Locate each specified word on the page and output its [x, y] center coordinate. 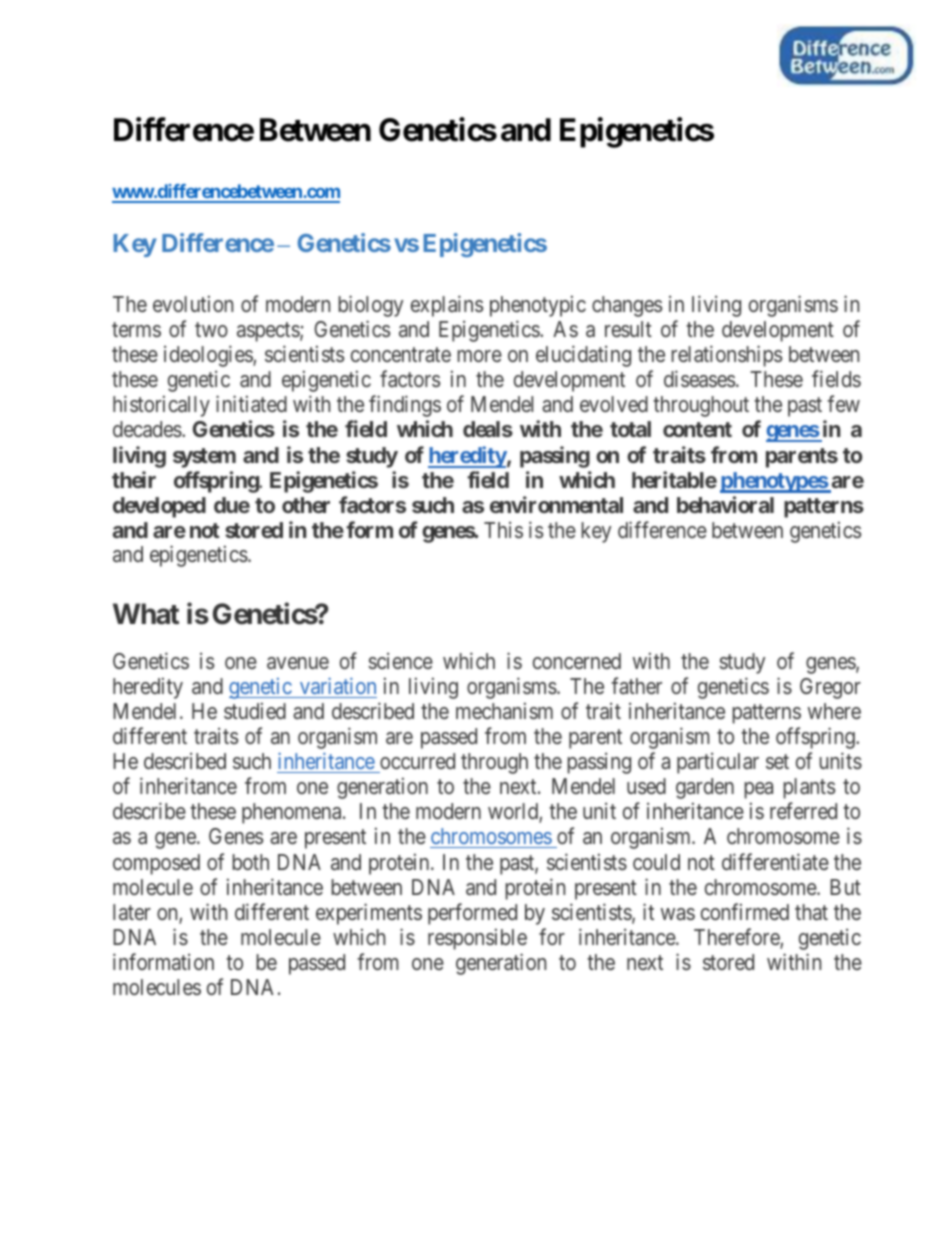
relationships [726, 356]
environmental [556, 504]
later [132, 912]
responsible [477, 939]
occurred [417, 761]
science [400, 660]
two [211, 329]
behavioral [725, 504]
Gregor [830, 688]
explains [447, 306]
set [777, 762]
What [146, 614]
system [204, 458]
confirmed [745, 911]
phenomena [293, 813]
